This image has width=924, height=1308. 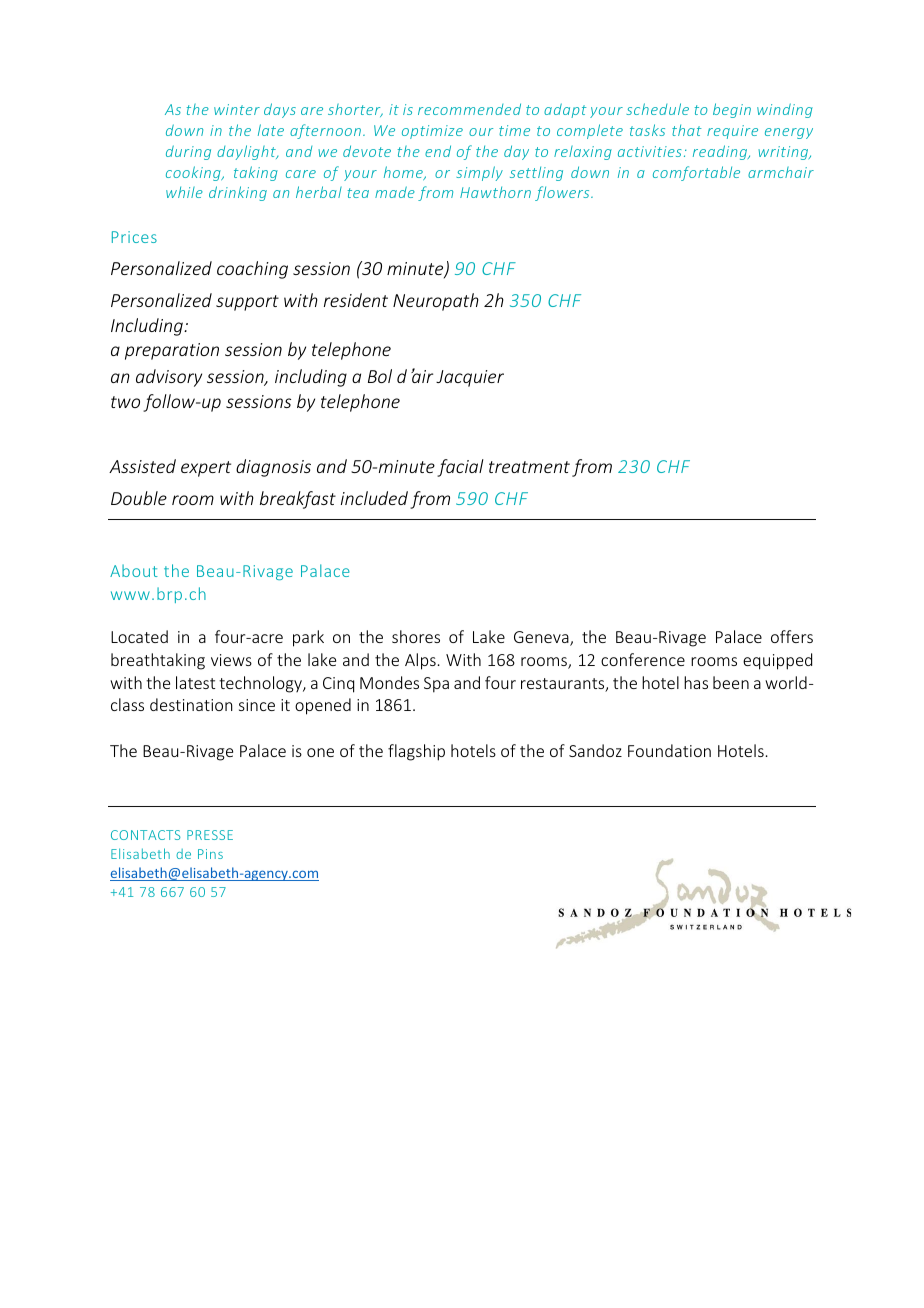 I want to click on About, so click(x=134, y=570).
